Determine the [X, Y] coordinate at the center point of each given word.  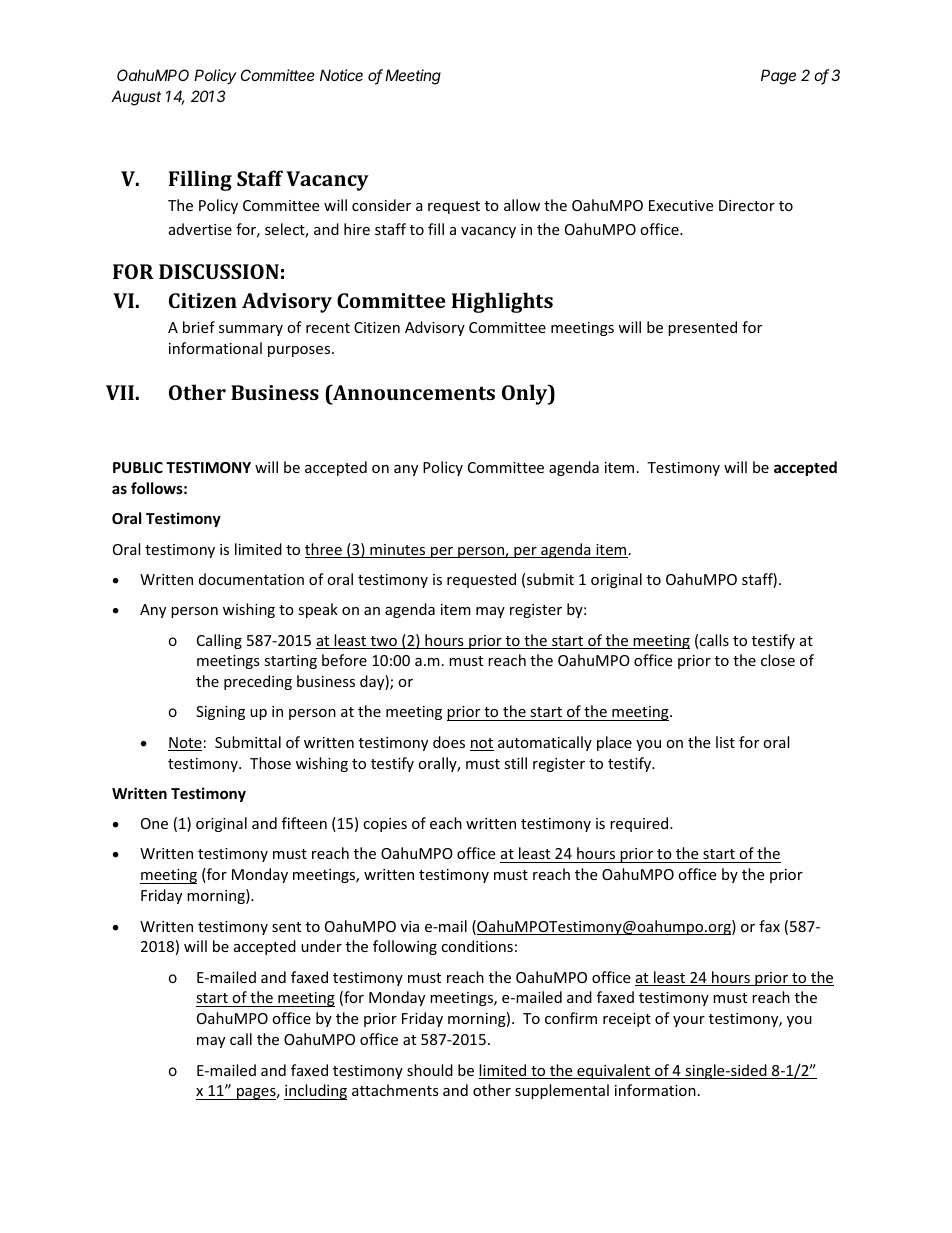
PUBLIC [138, 467]
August [136, 98]
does [449, 742]
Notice [341, 75]
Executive [681, 205]
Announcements [413, 394]
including [315, 1092]
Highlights [502, 302]
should [430, 1070]
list [725, 742]
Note [185, 744]
